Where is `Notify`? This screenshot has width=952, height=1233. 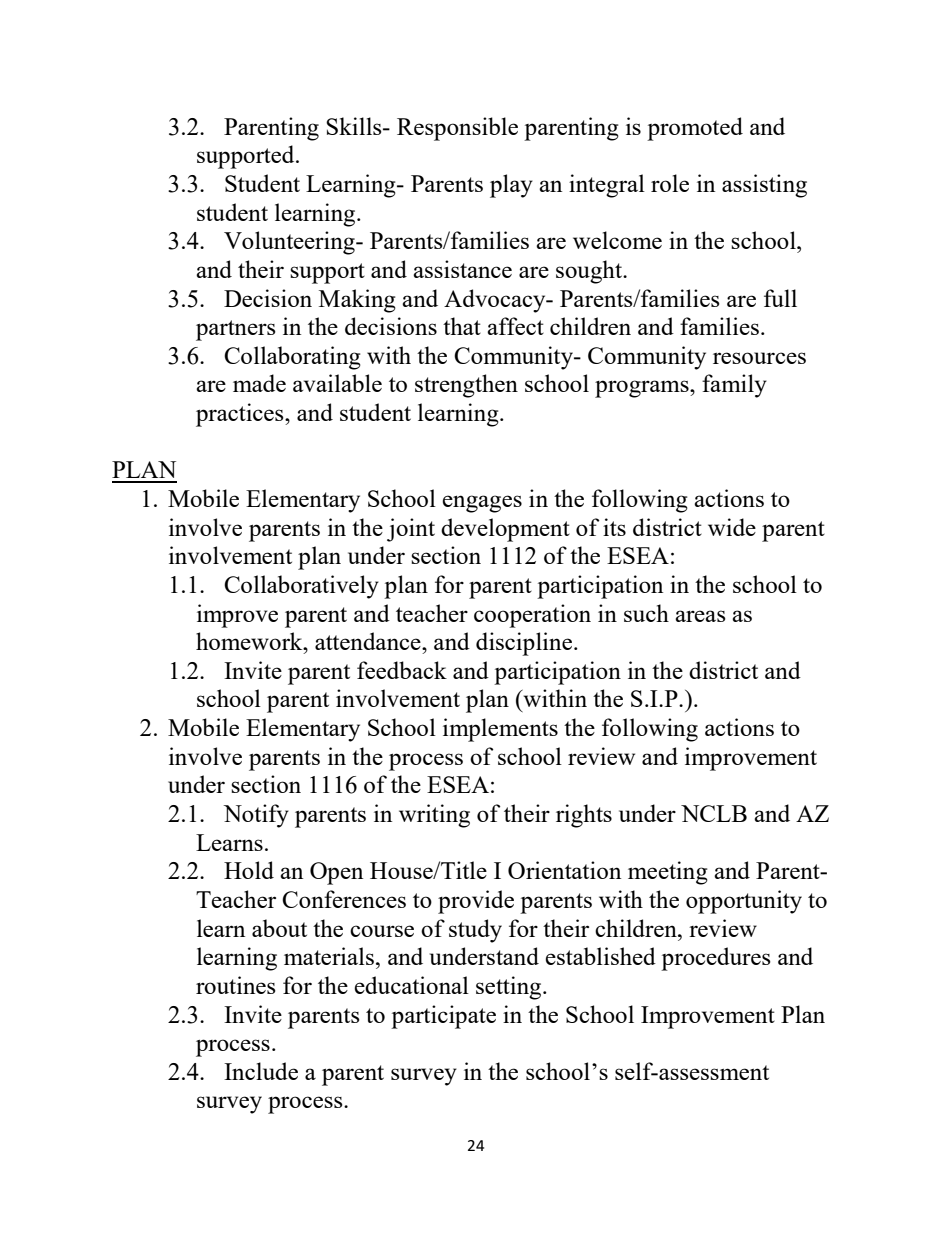
Notify is located at coordinates (256, 816).
